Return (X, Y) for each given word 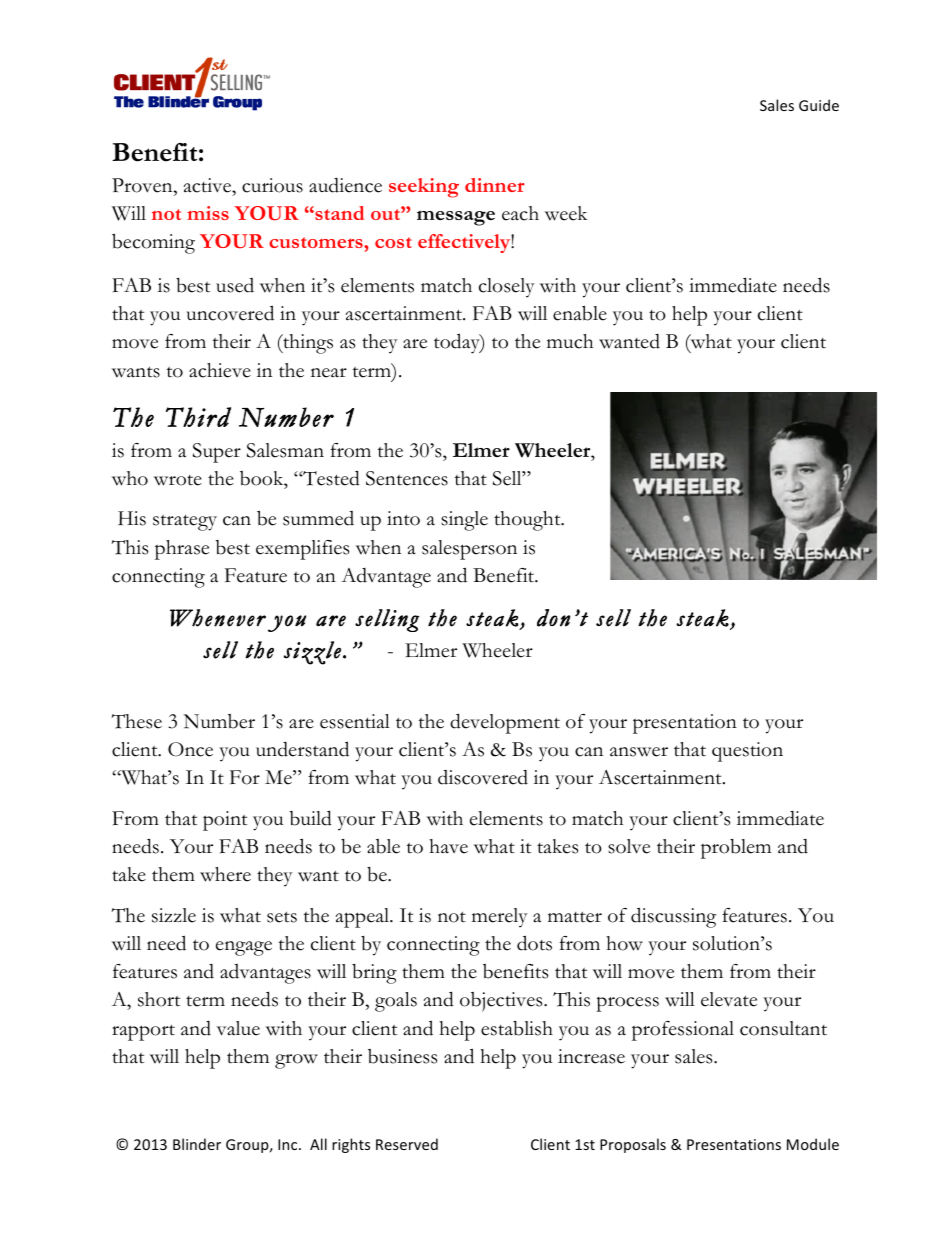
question (747, 752)
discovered (483, 777)
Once (190, 749)
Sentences (407, 478)
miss (208, 213)
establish (517, 1028)
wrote (178, 480)
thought (528, 521)
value (238, 1028)
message (456, 218)
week (566, 213)
